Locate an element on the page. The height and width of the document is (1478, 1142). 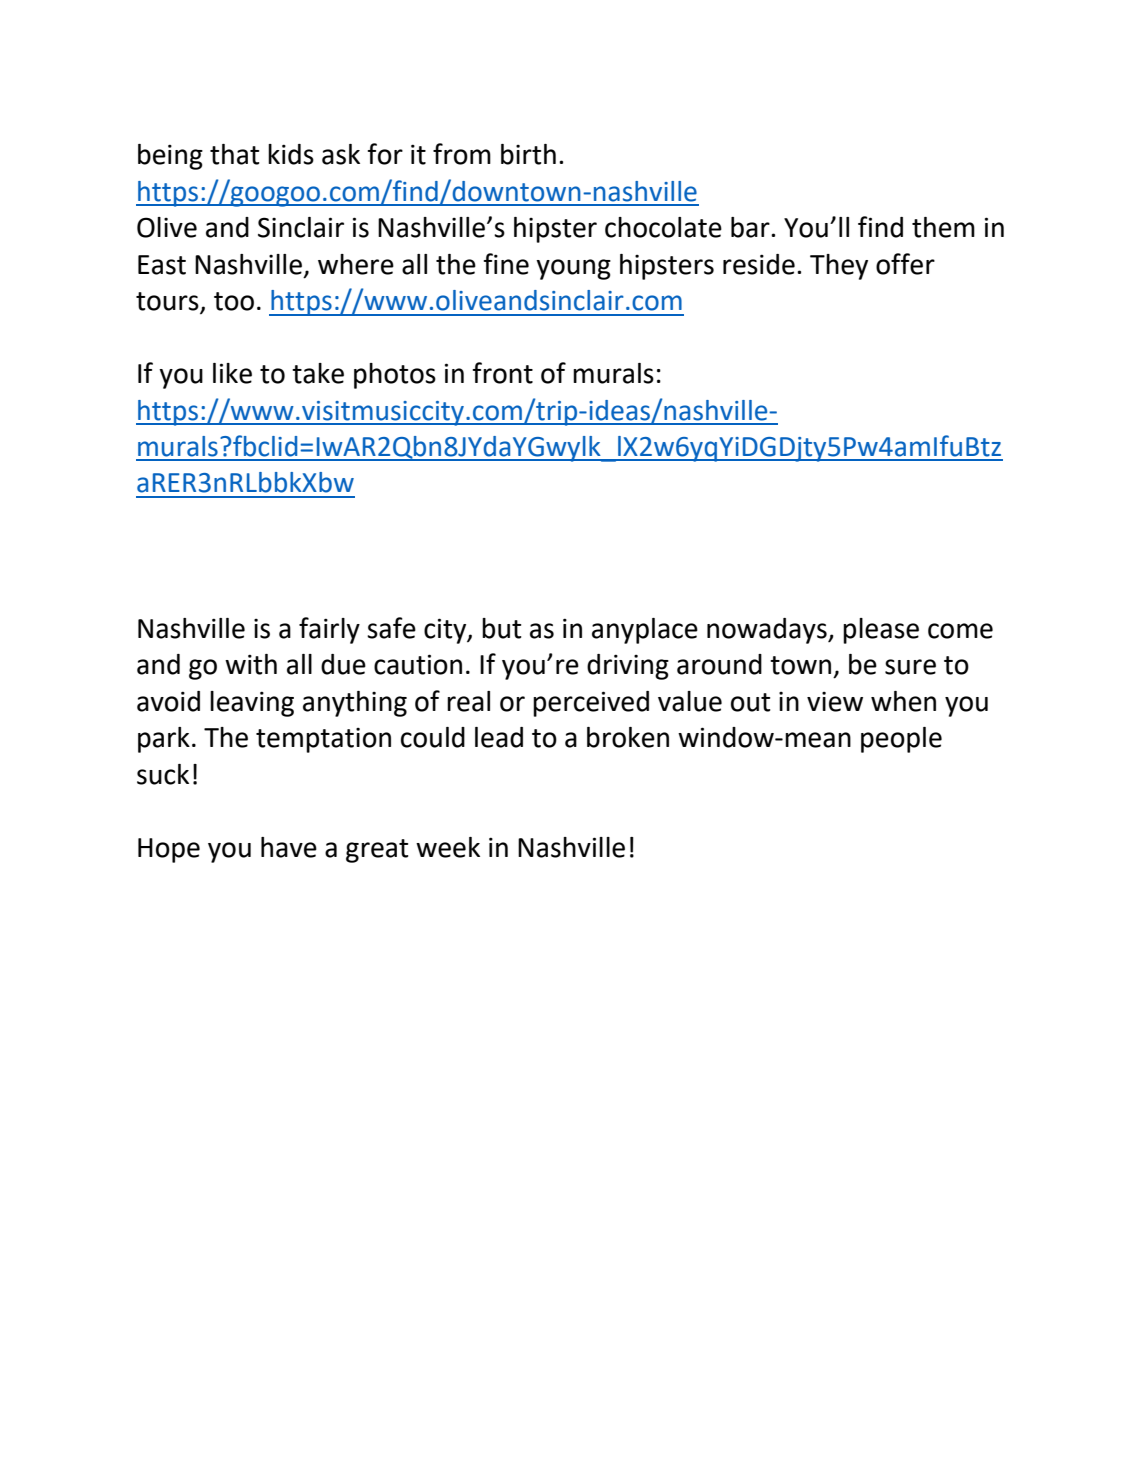
They is located at coordinates (839, 267).
